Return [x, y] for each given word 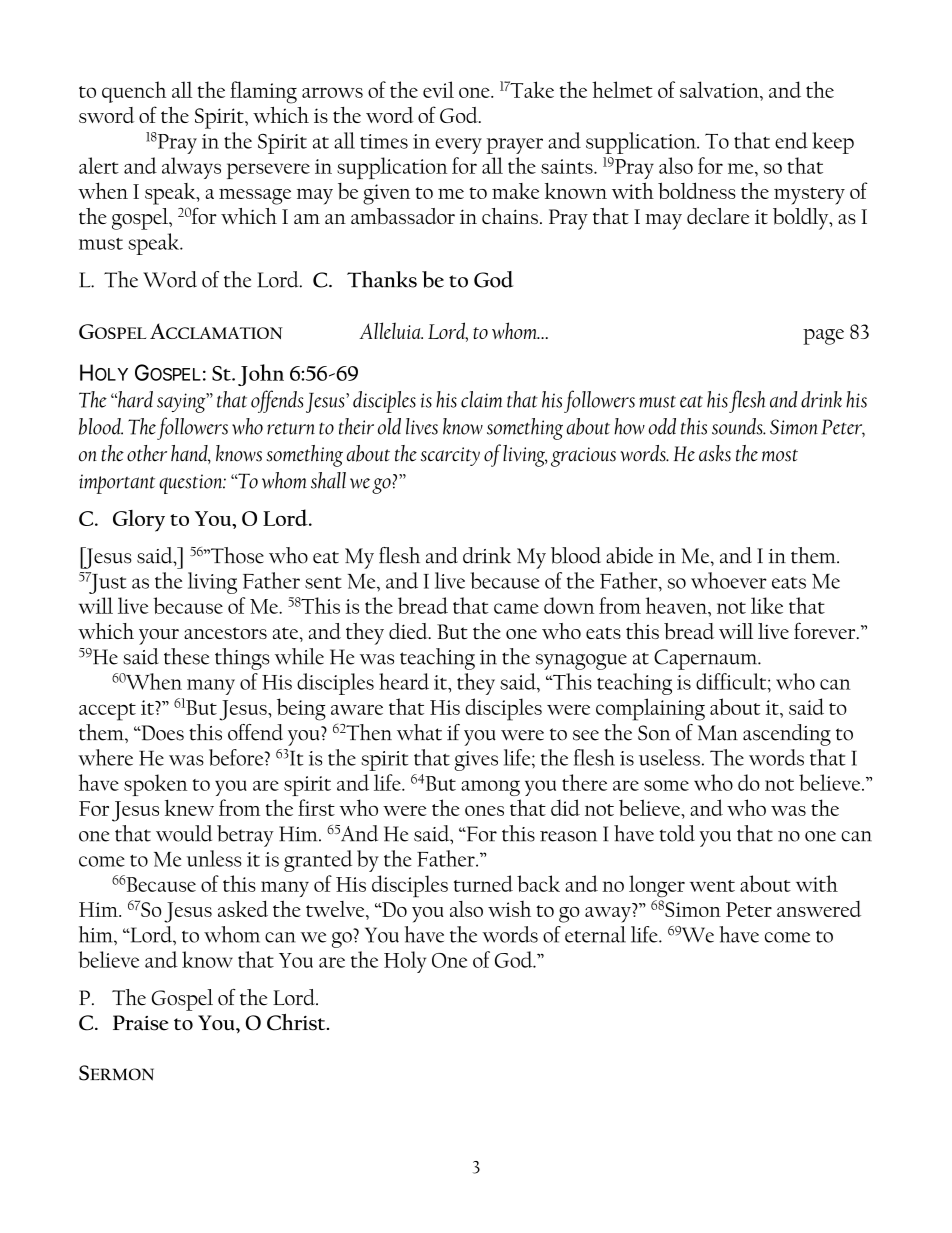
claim [481, 399]
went [712, 886]
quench [134, 92]
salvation [720, 89]
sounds [738, 426]
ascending [787, 735]
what [419, 732]
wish [509, 908]
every [458, 146]
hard [134, 399]
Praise [141, 1023]
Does [161, 733]
